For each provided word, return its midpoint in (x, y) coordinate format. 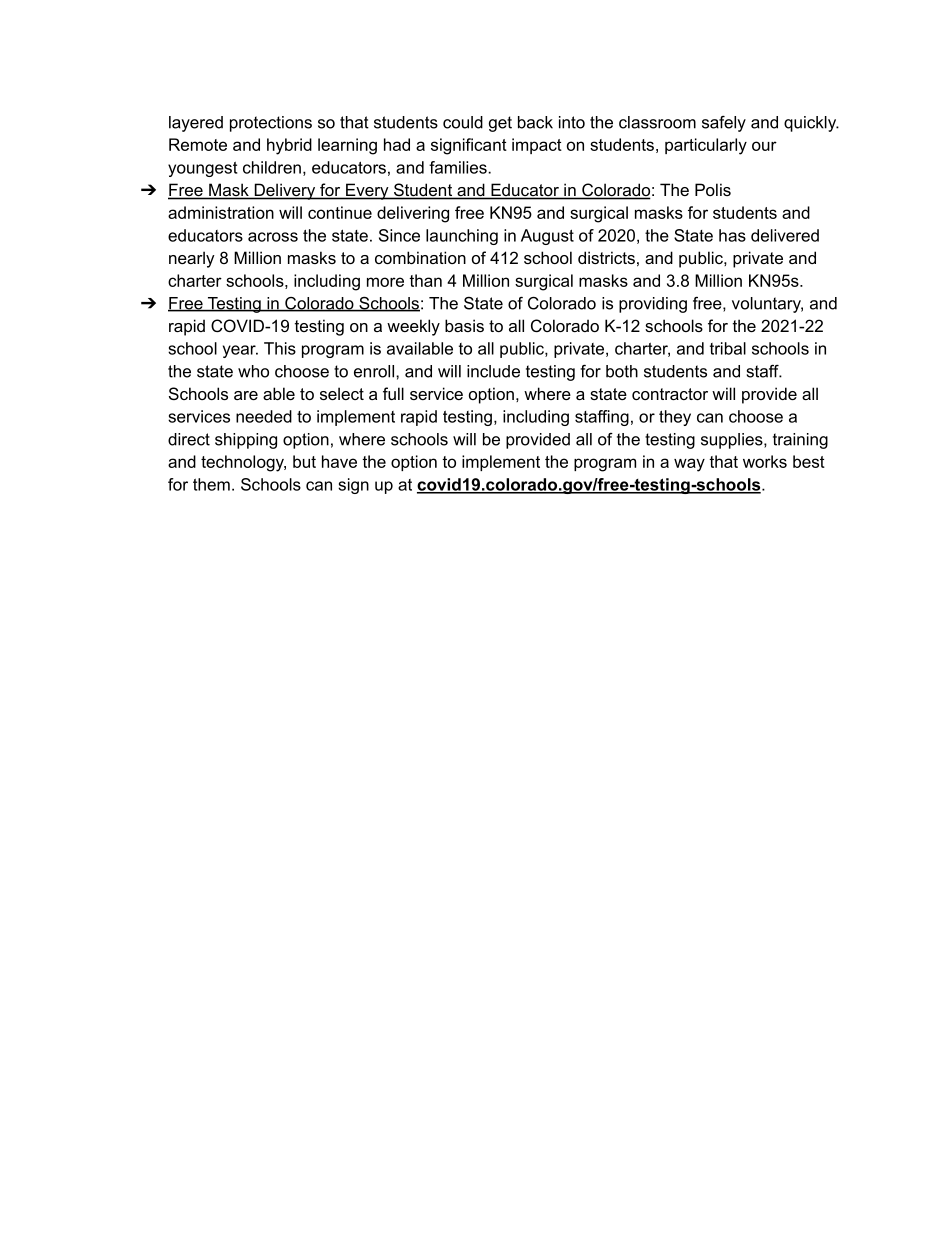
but (304, 461)
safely (724, 124)
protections (271, 124)
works (765, 461)
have (339, 461)
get (500, 124)
